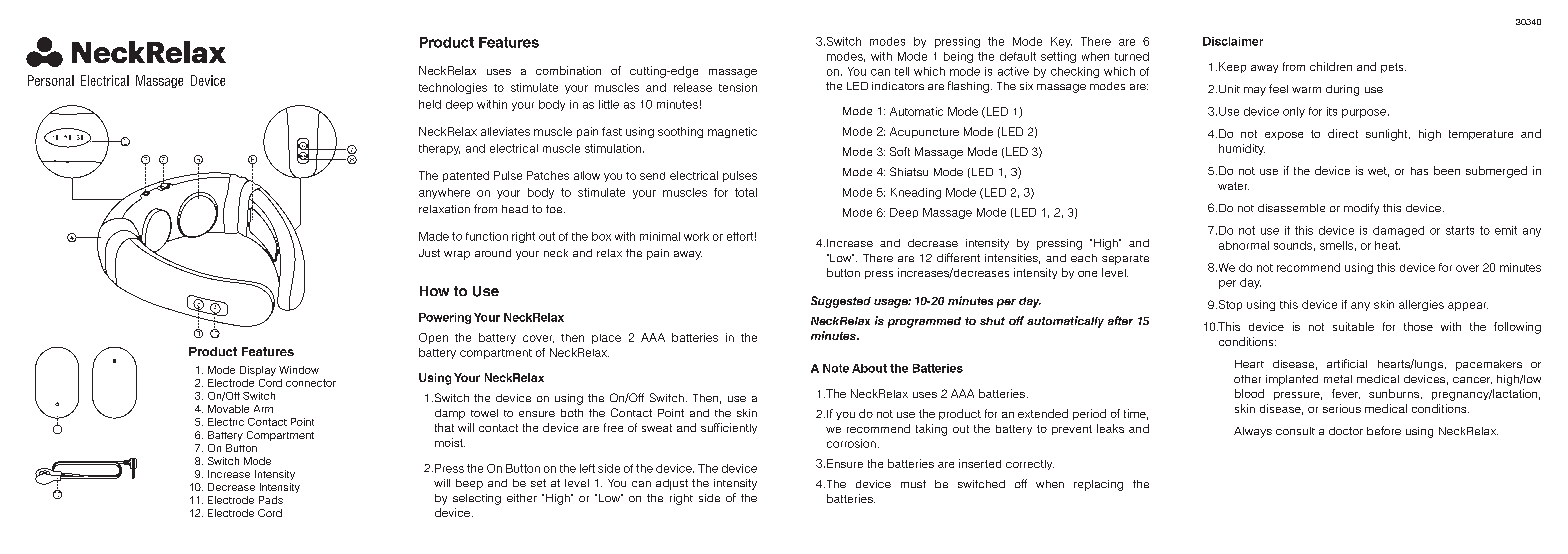 This screenshot has height=554, width=1568. What do you see at coordinates (258, 371) in the screenshot?
I see `Display` at bounding box center [258, 371].
